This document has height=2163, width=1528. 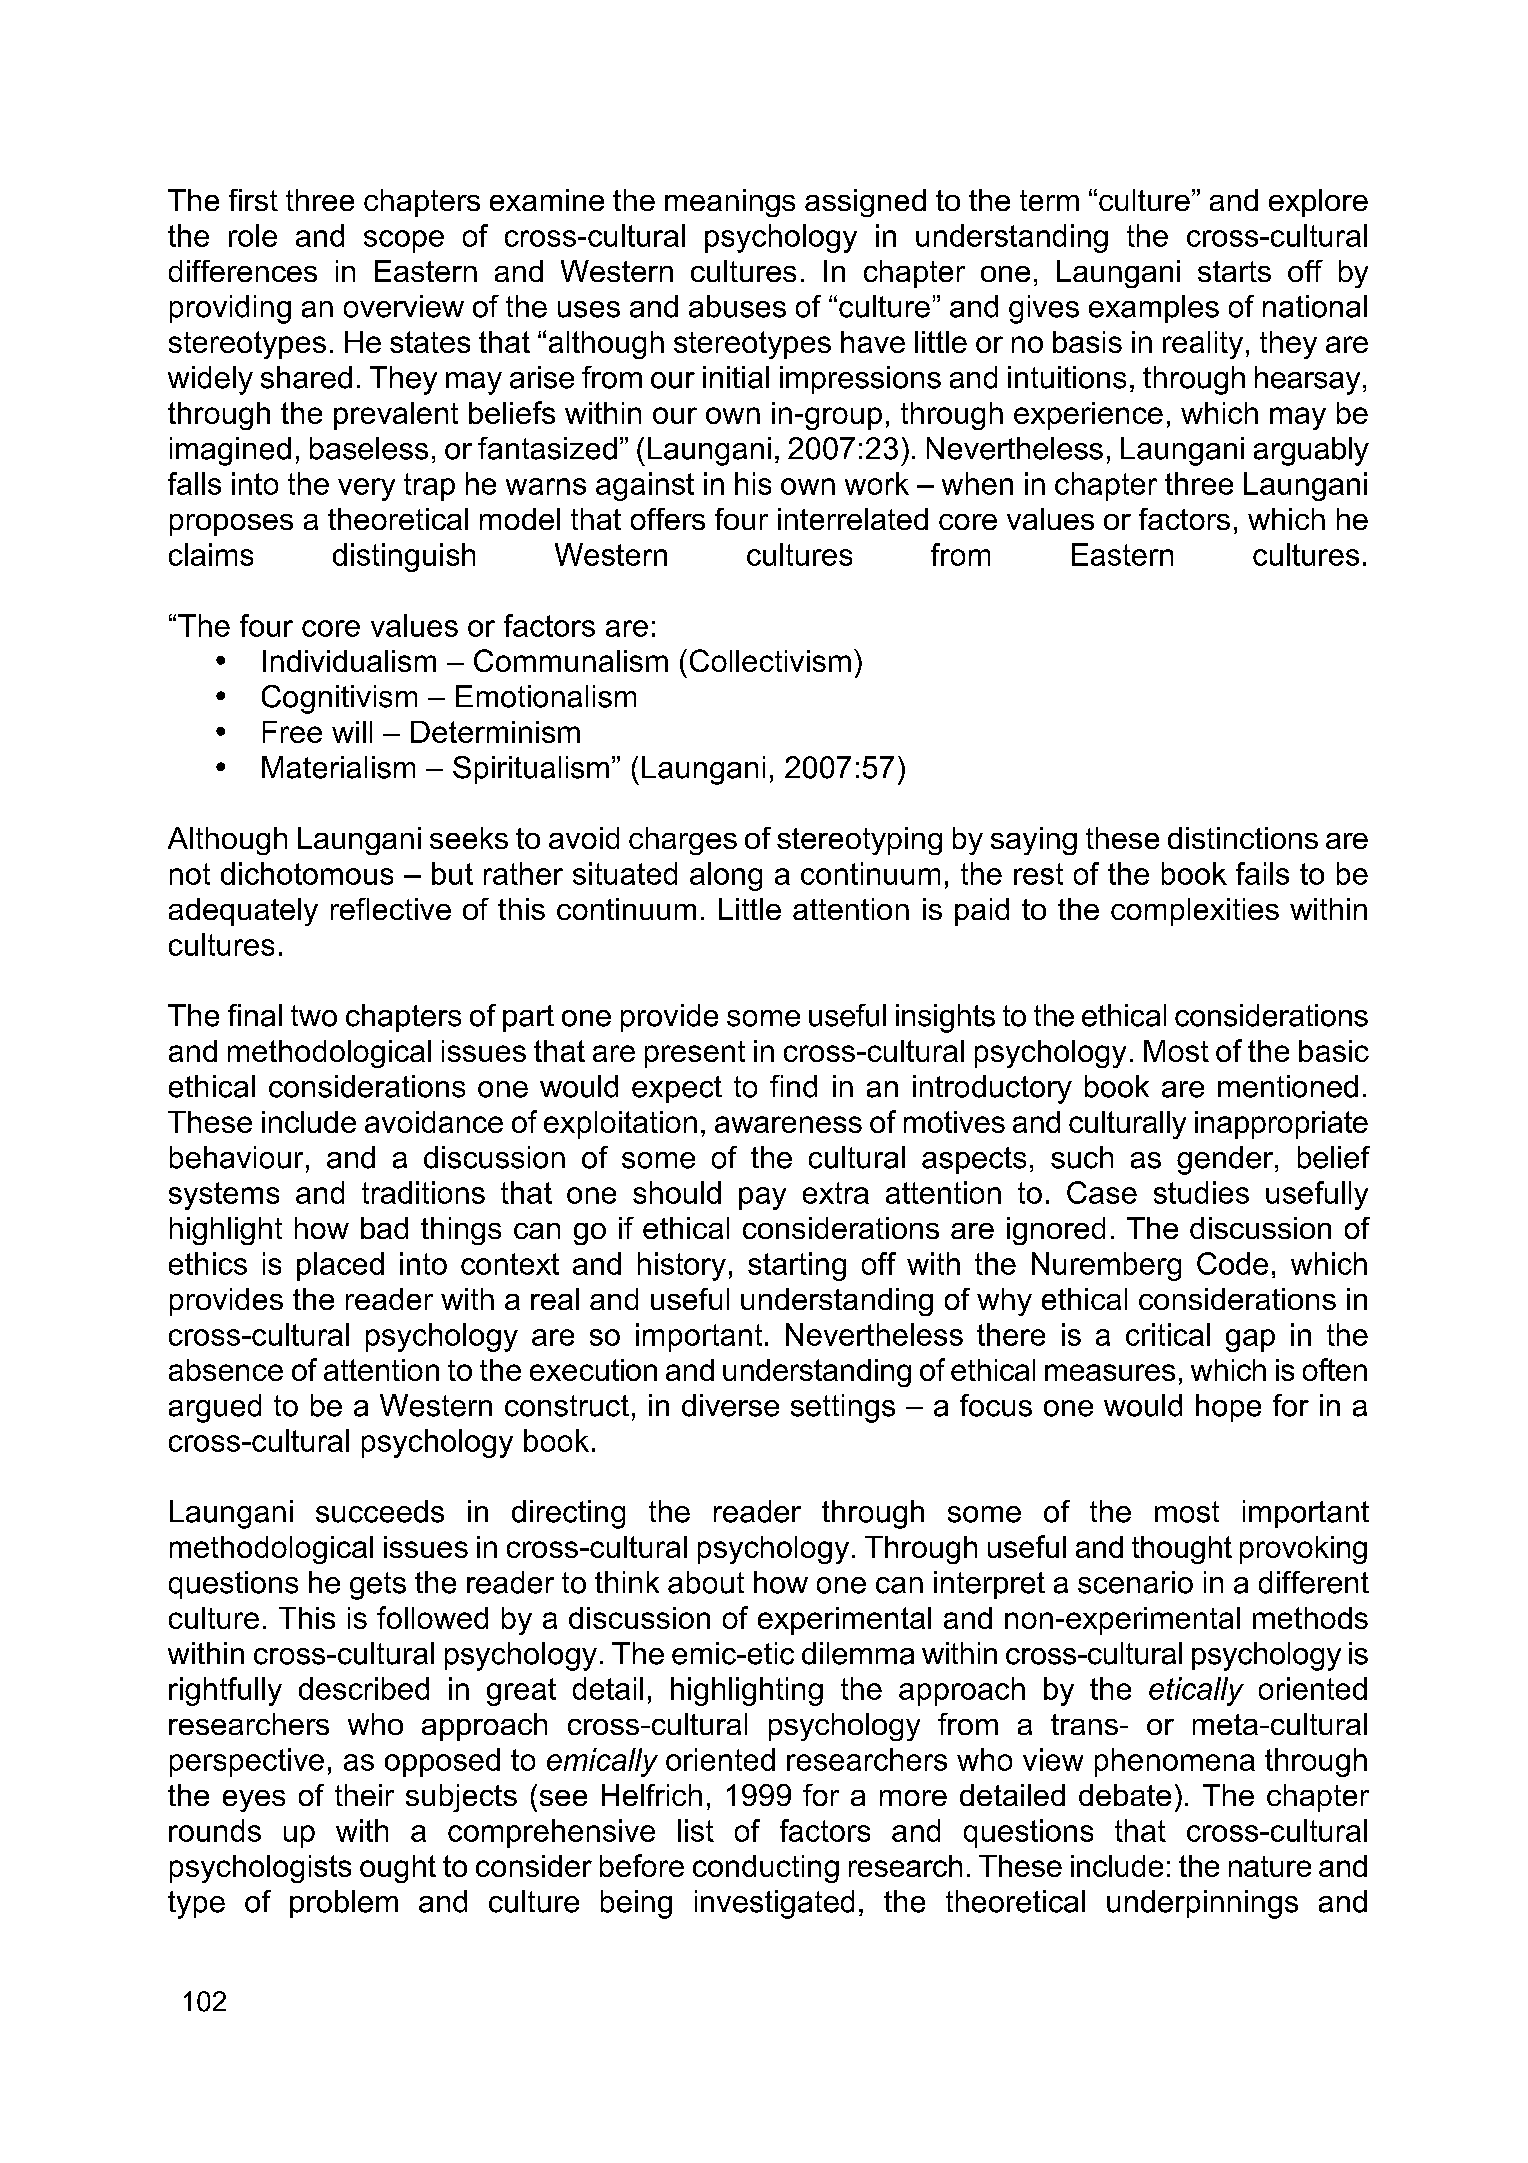 What do you see at coordinates (1234, 271) in the document?
I see `starts` at bounding box center [1234, 271].
